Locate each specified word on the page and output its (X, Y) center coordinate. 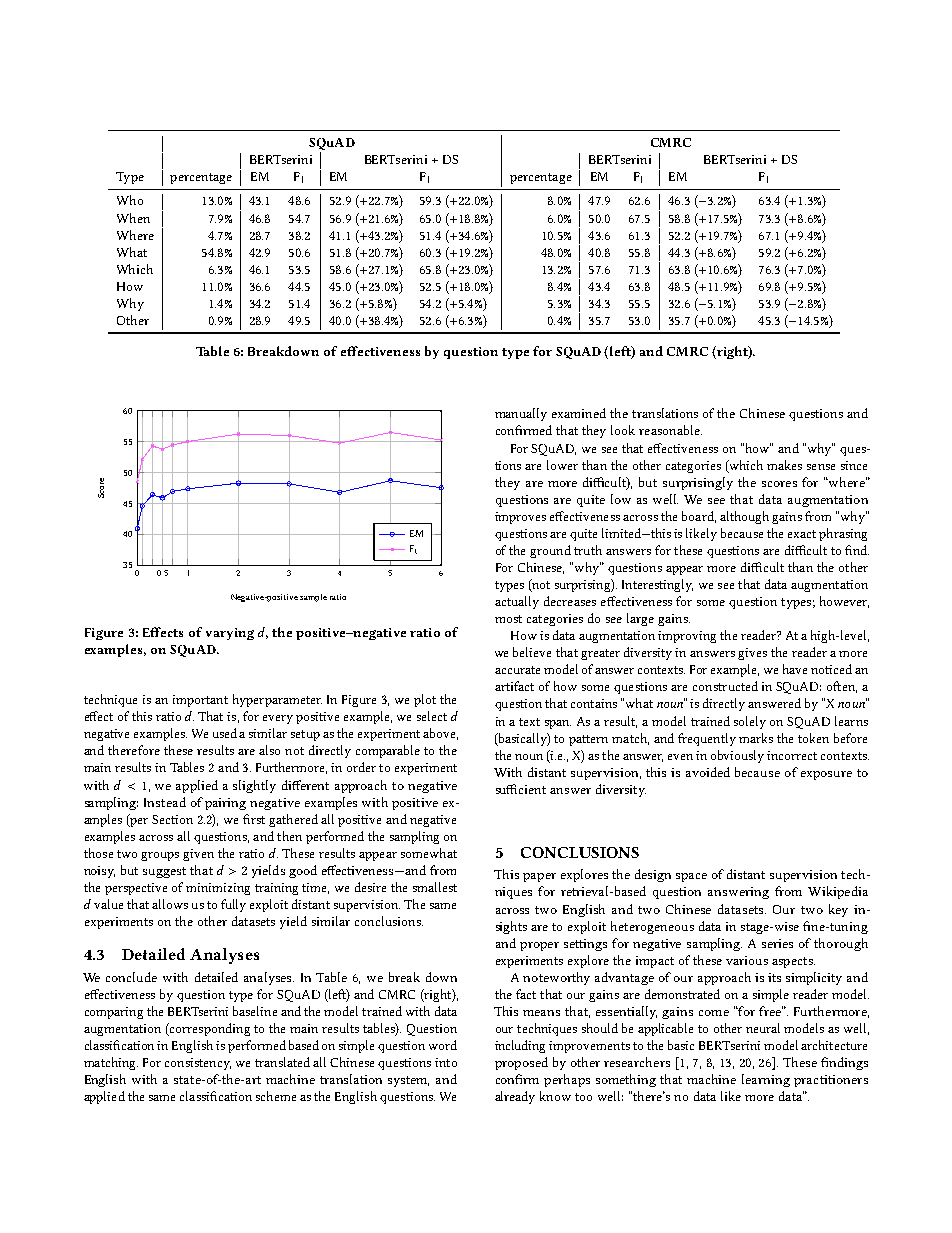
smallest (435, 887)
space (691, 877)
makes (784, 465)
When (133, 218)
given (198, 855)
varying (230, 634)
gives (752, 654)
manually (521, 414)
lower (562, 465)
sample (313, 598)
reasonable (670, 430)
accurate (517, 670)
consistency (198, 1064)
